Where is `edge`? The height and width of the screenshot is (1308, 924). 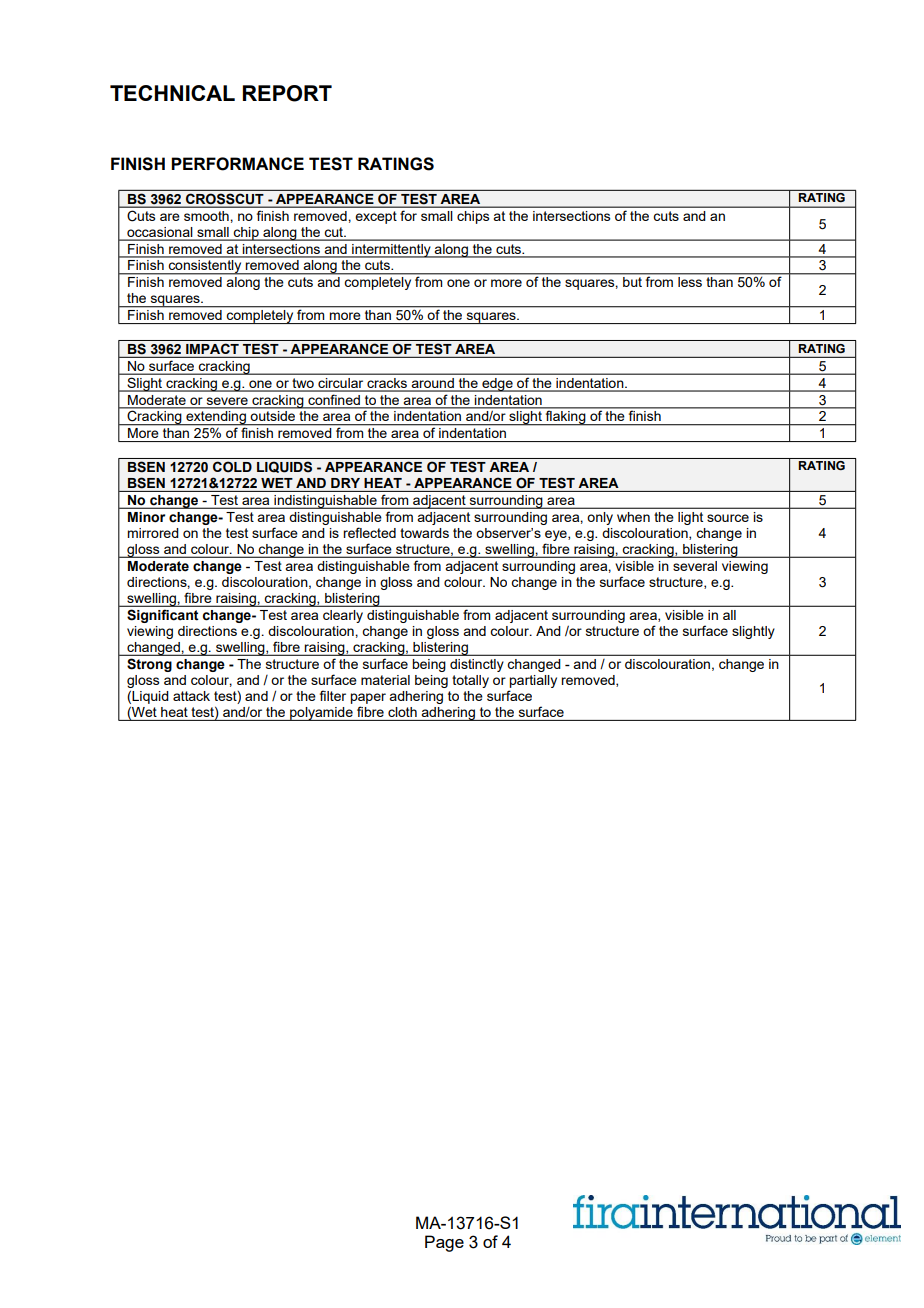
edge is located at coordinates (497, 385).
